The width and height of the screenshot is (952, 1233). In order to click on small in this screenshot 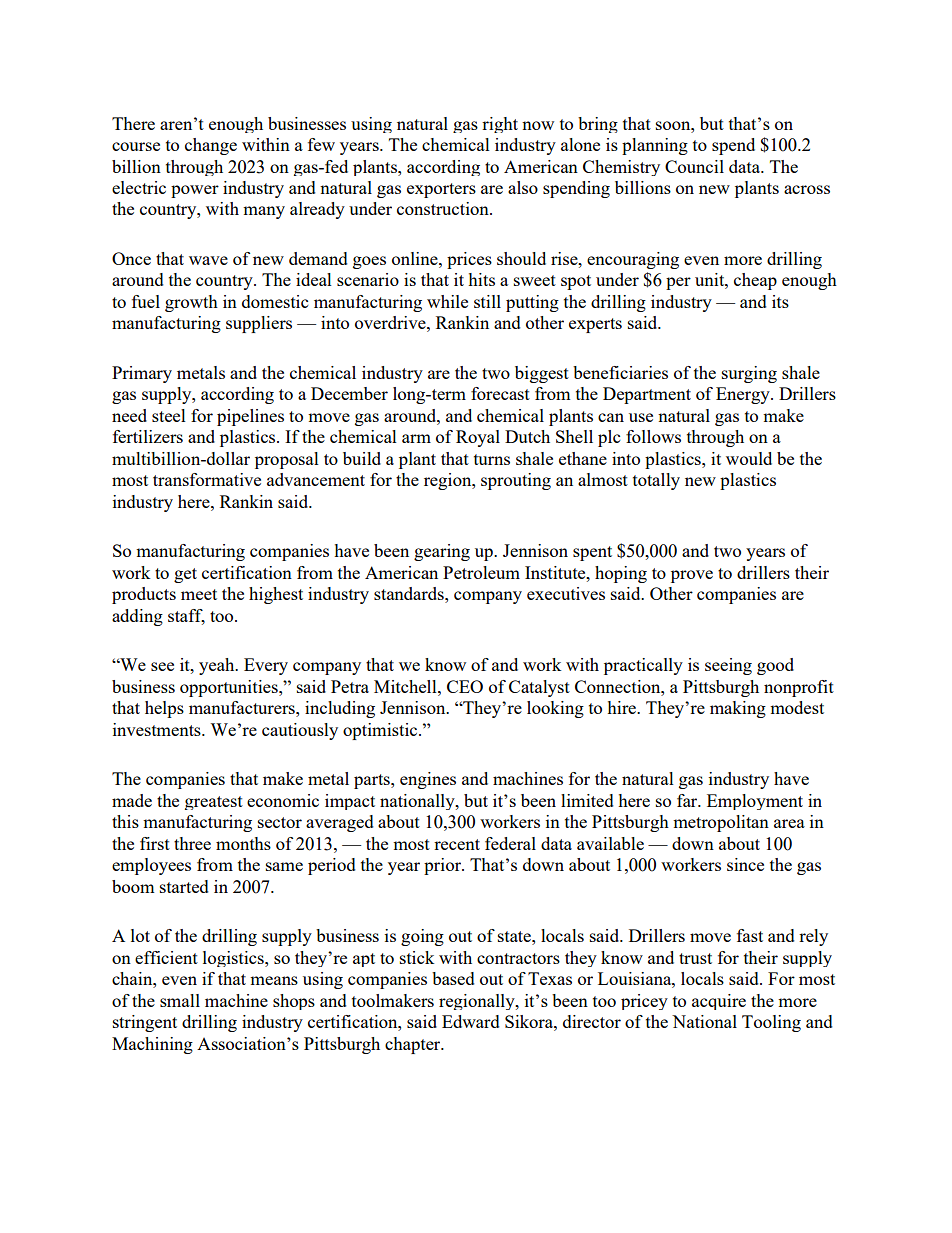, I will do `click(180, 1000)`.
